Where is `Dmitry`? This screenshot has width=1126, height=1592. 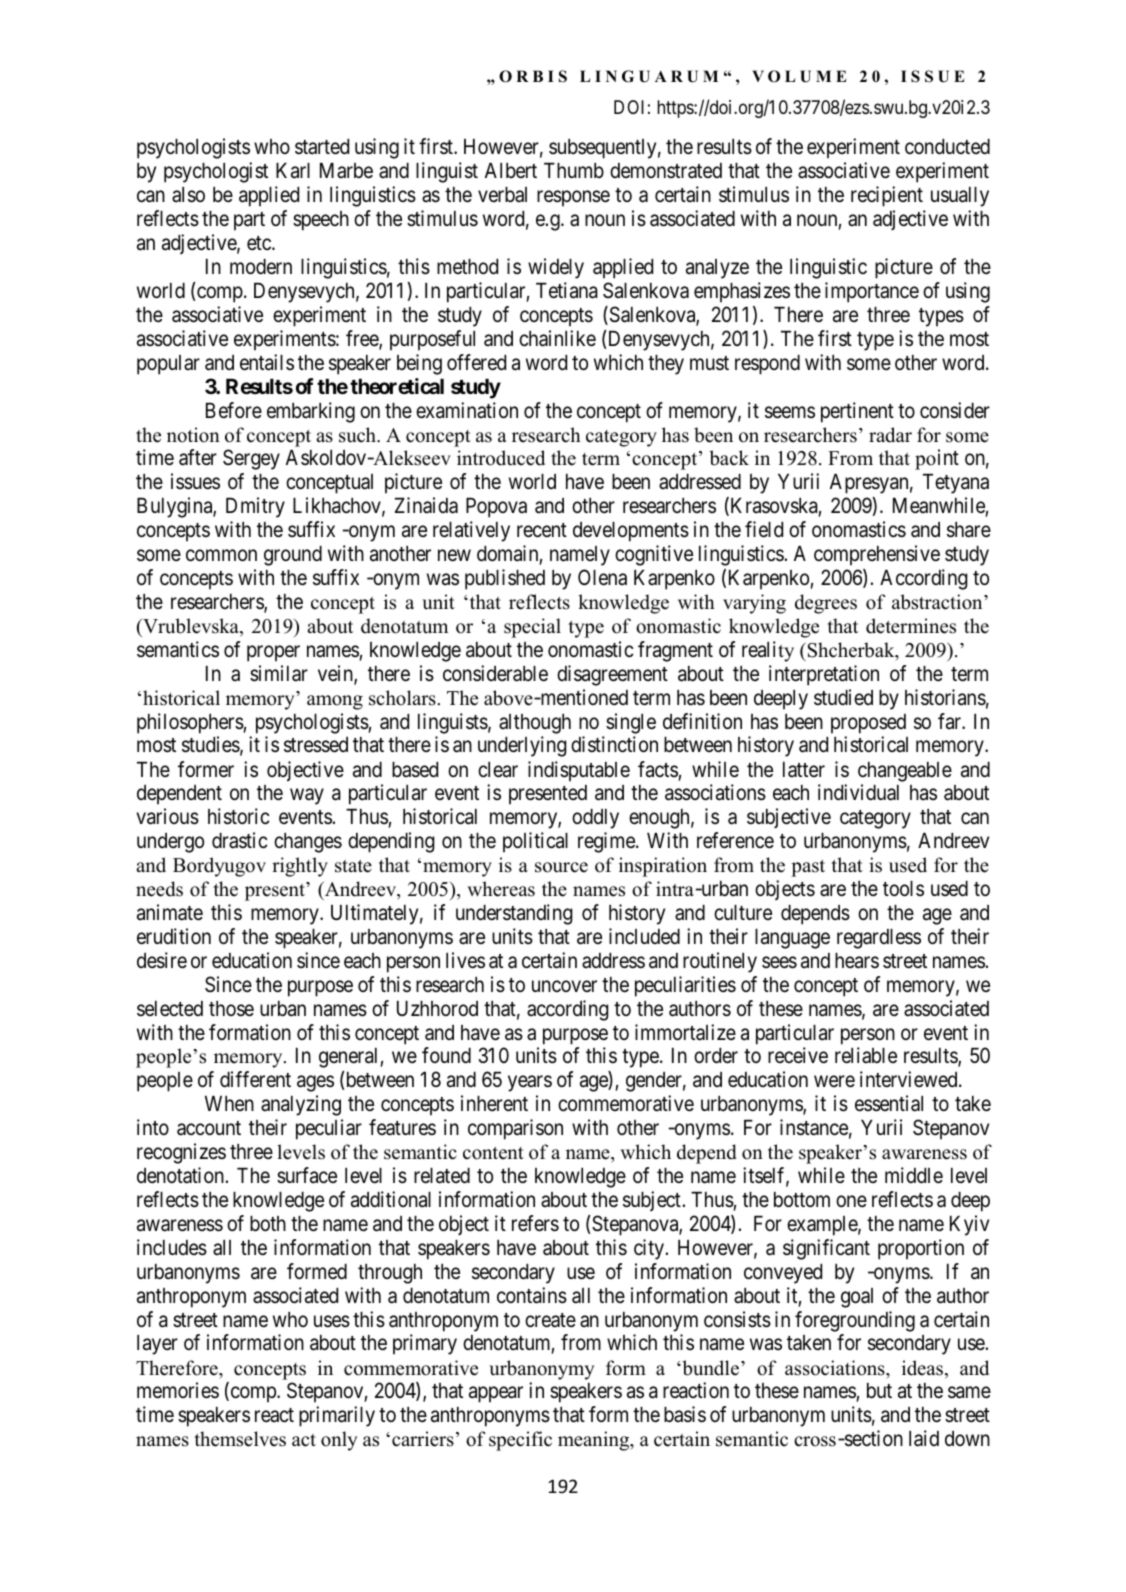 Dmitry is located at coordinates (255, 507).
